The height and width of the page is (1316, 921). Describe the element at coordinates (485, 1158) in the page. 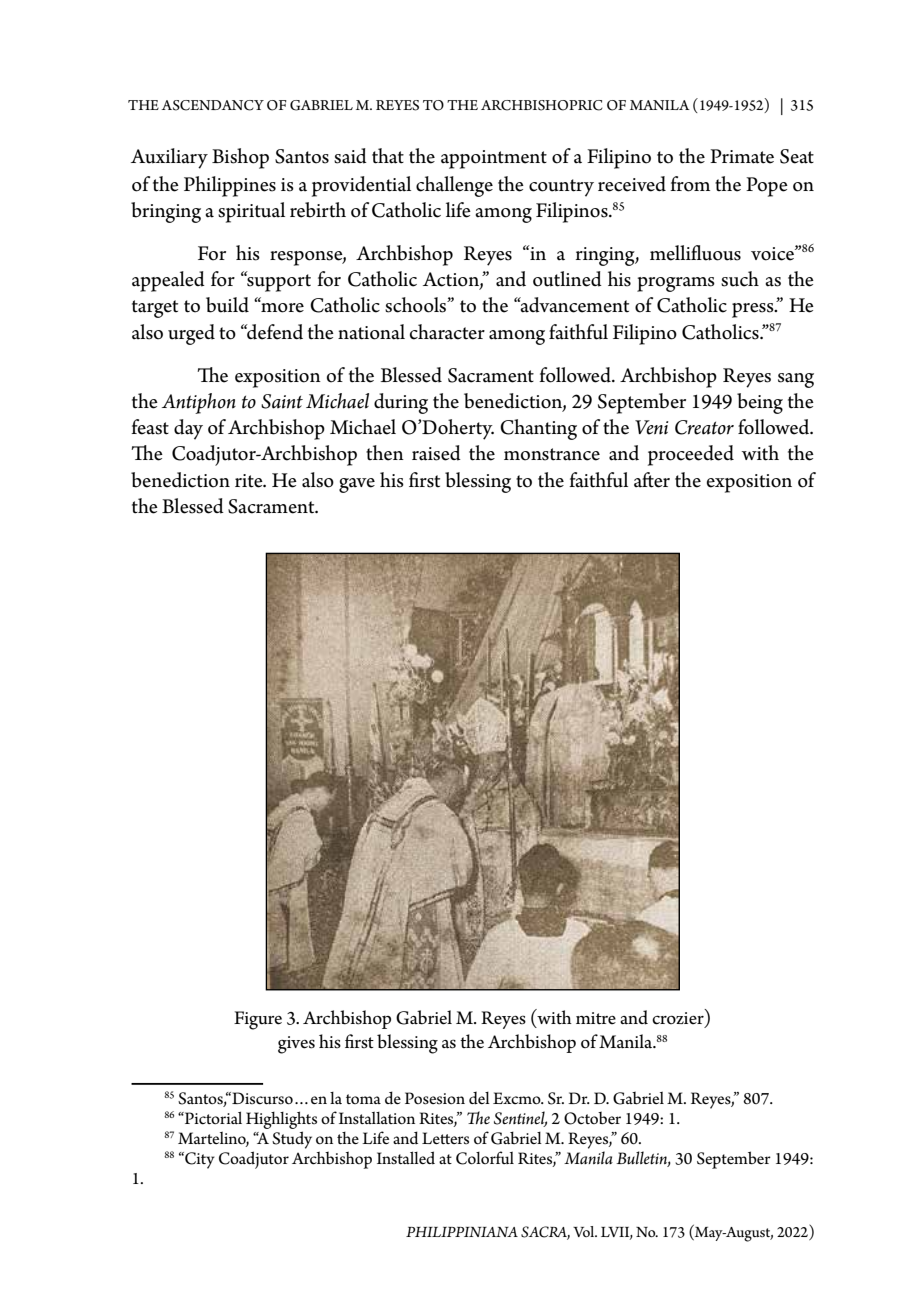

I see `Colorful` at that location.
